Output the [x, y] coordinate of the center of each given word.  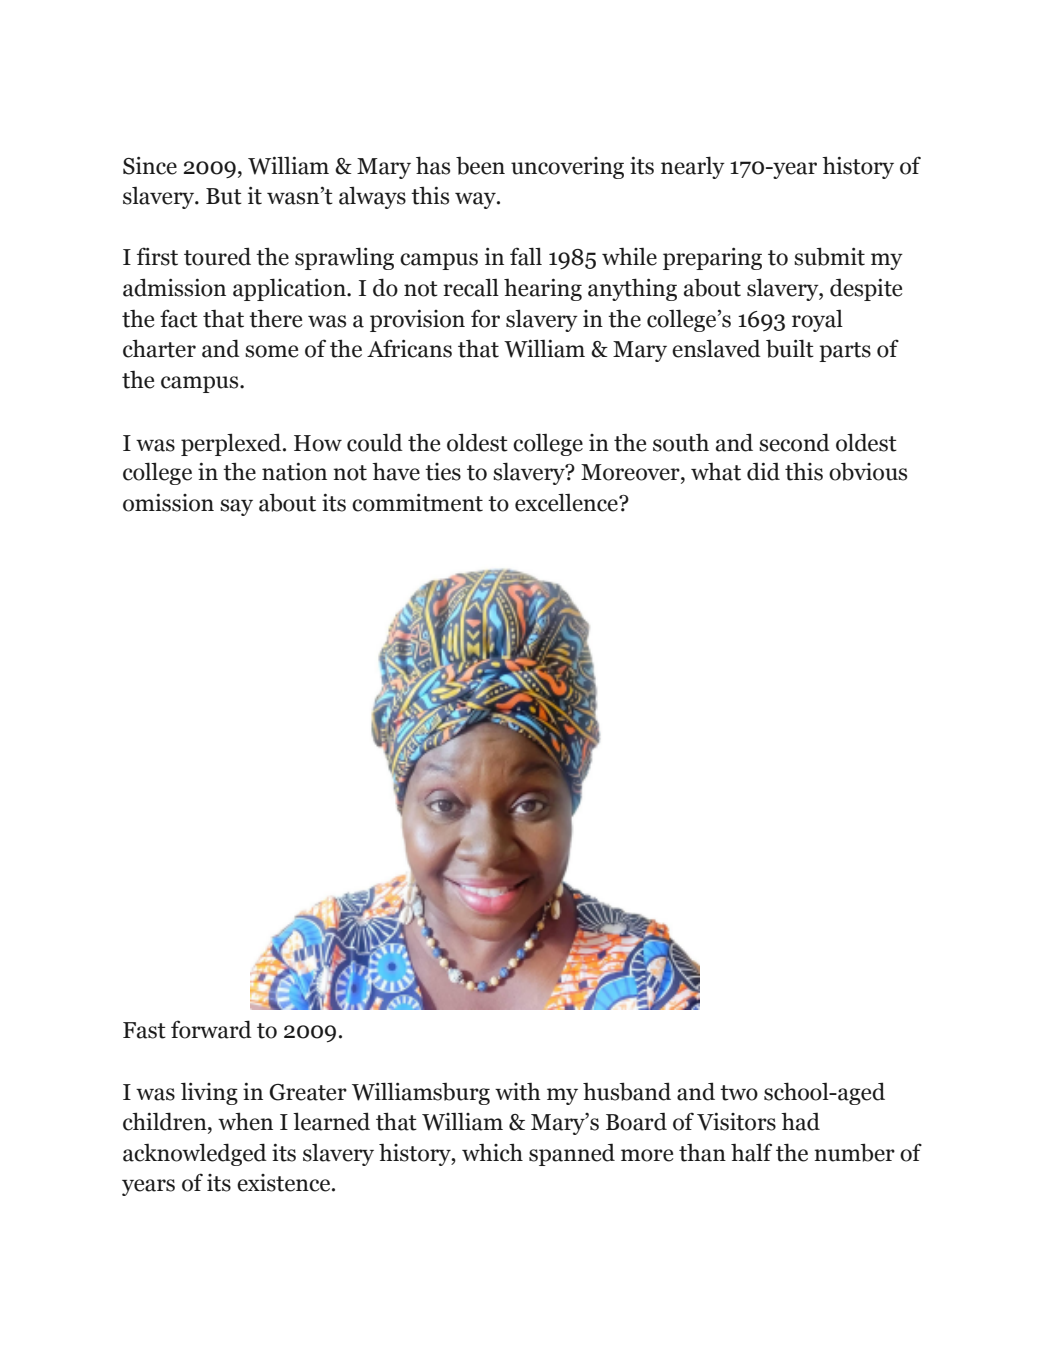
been [480, 166]
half [751, 1152]
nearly [693, 167]
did [763, 471]
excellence [567, 502]
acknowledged [195, 1154]
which [492, 1152]
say [236, 507]
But [224, 196]
